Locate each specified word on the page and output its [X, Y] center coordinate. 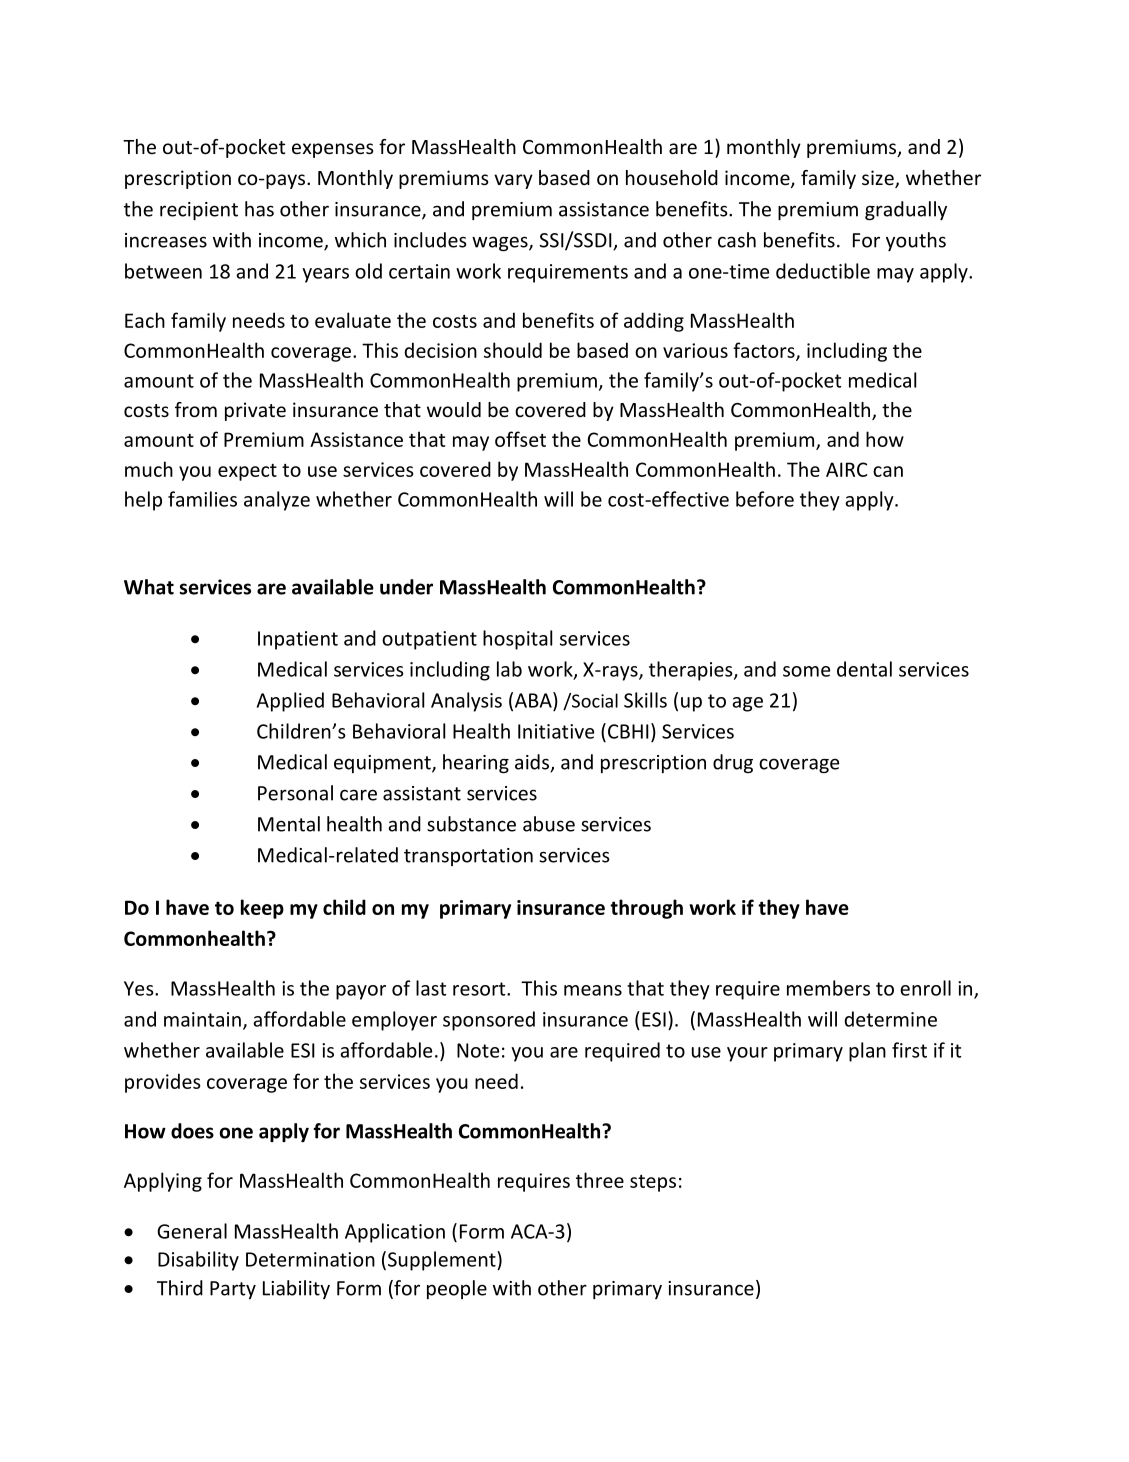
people [457, 1289]
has [259, 209]
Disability [198, 1261]
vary [513, 181]
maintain [202, 1019]
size [879, 179]
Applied [290, 702]
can [888, 471]
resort [480, 989]
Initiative [556, 731]
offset [520, 439]
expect [247, 472]
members [828, 988]
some [806, 671]
